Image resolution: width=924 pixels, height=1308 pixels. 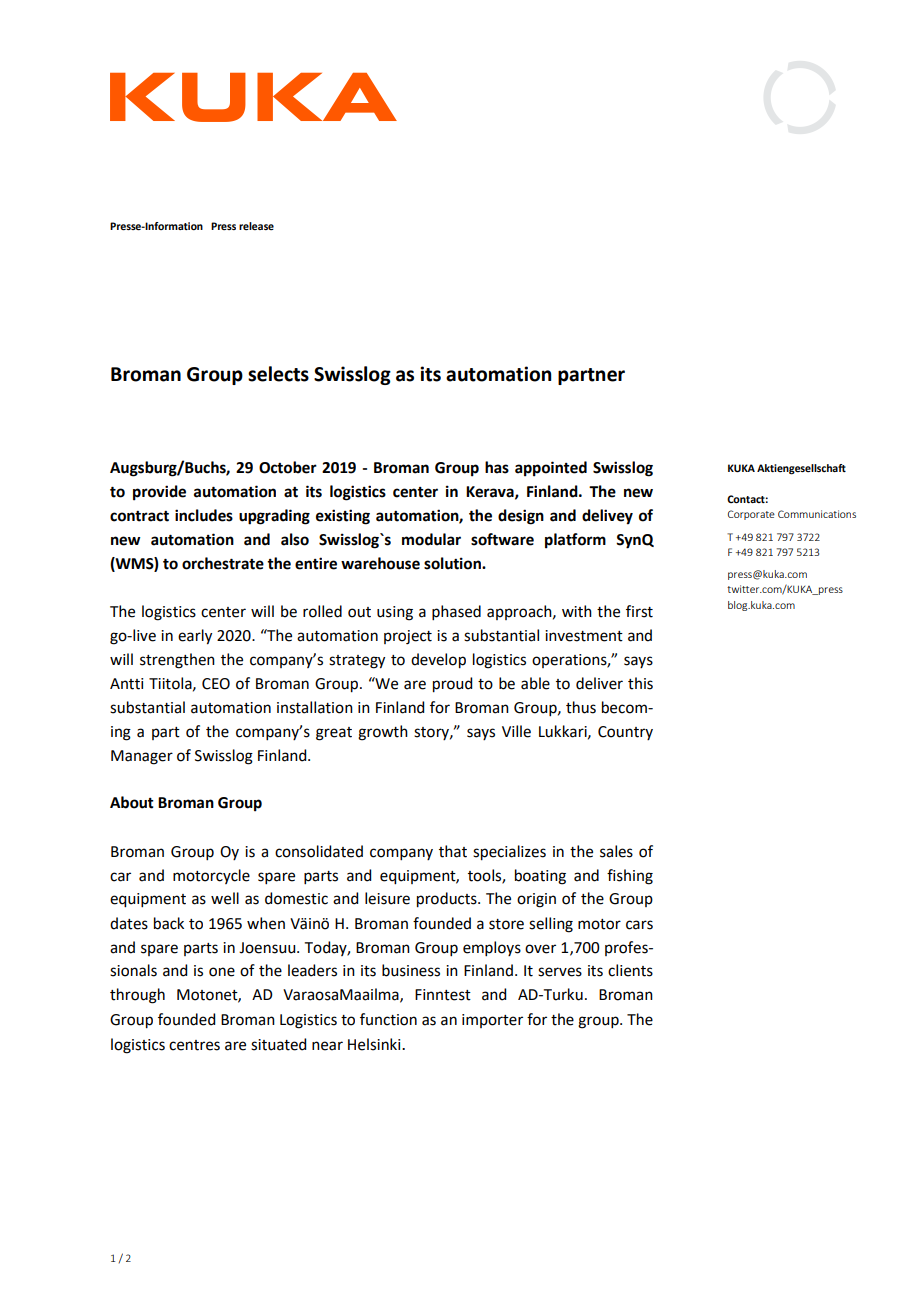 I want to click on About, so click(x=132, y=802).
